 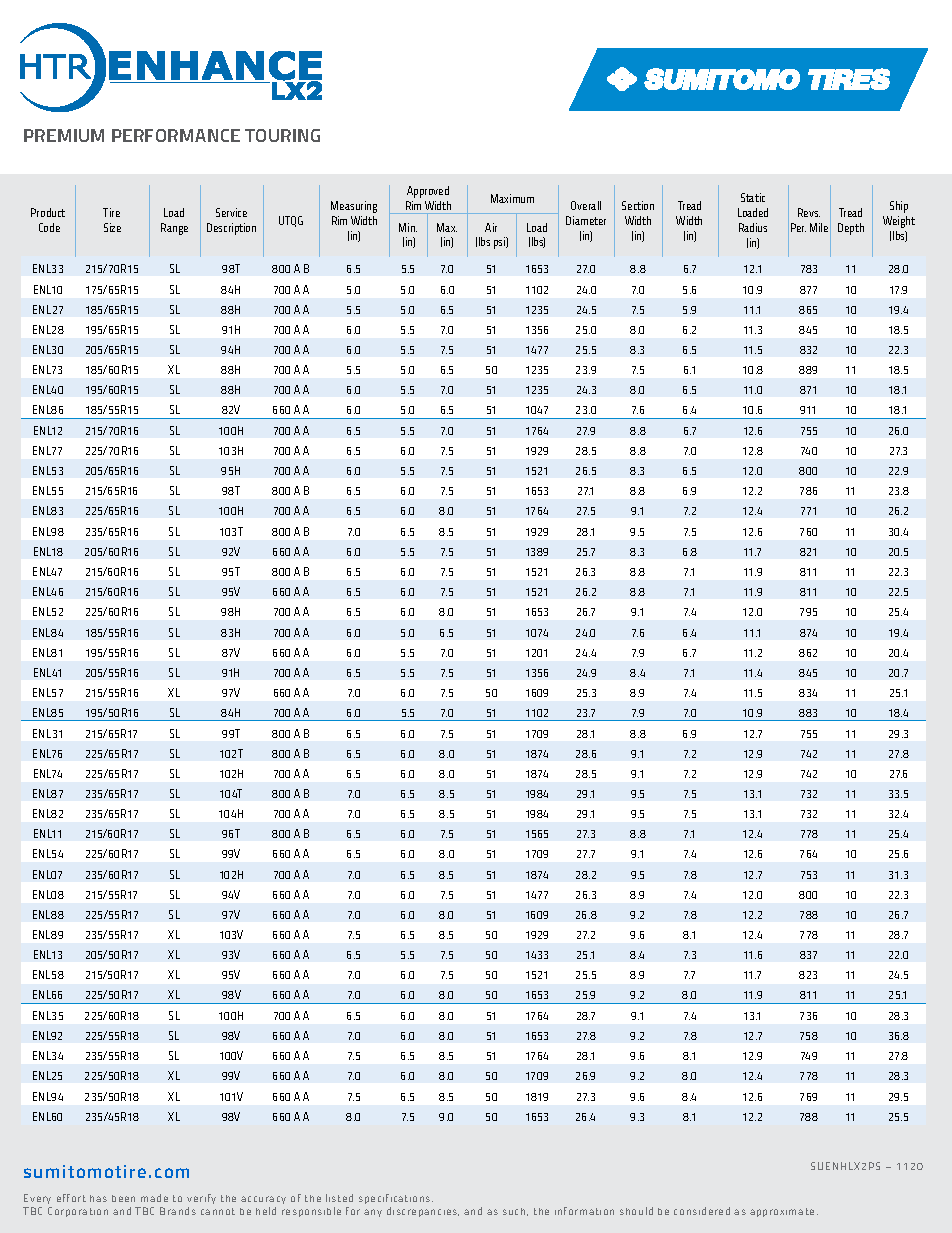 What do you see at coordinates (819, 227) in the document?
I see `Mile` at bounding box center [819, 227].
